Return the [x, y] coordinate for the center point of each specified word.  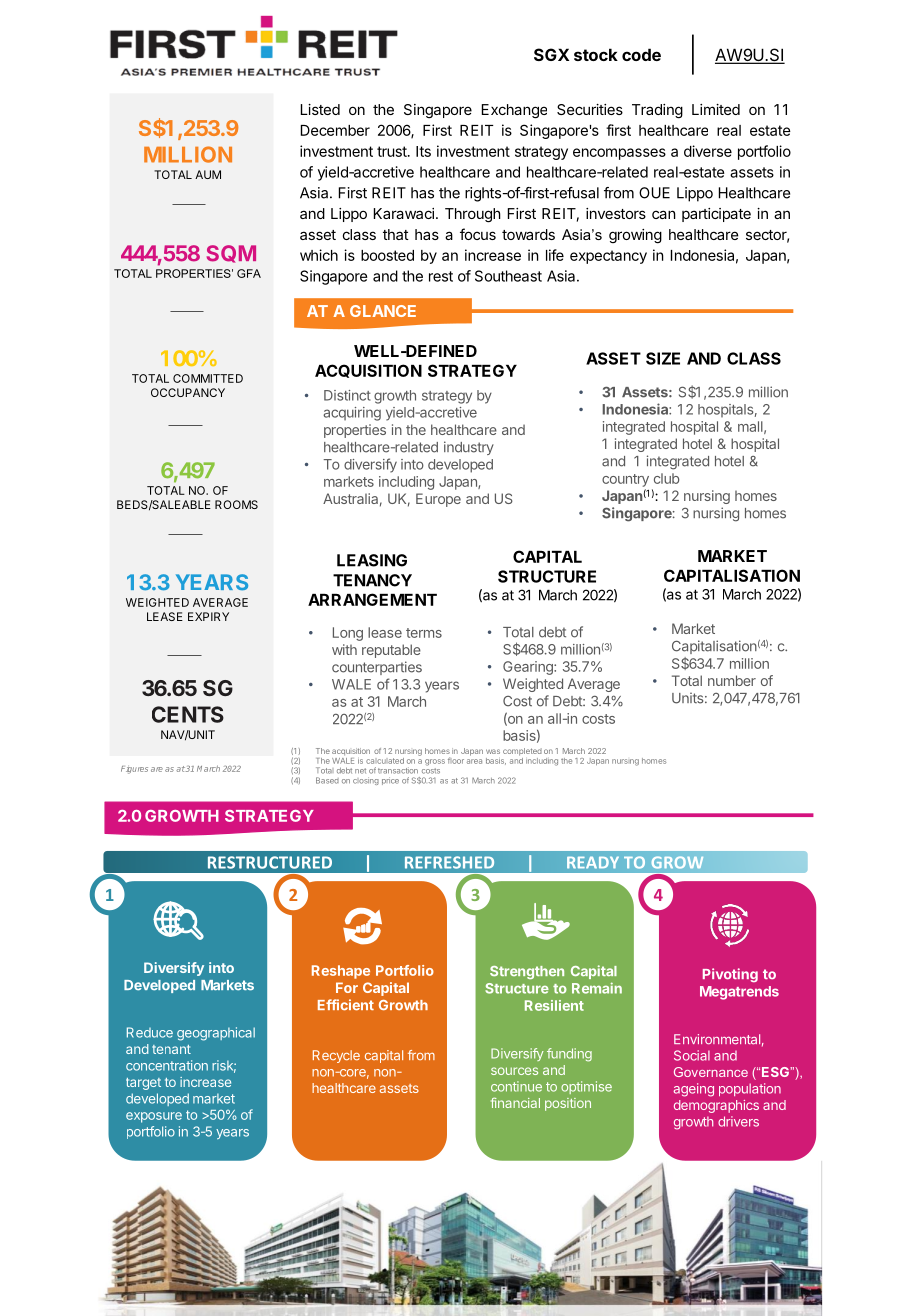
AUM [208, 174]
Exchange [514, 111]
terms [424, 633]
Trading [657, 111]
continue [516, 1086]
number [732, 680]
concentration [167, 1065]
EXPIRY [208, 616]
